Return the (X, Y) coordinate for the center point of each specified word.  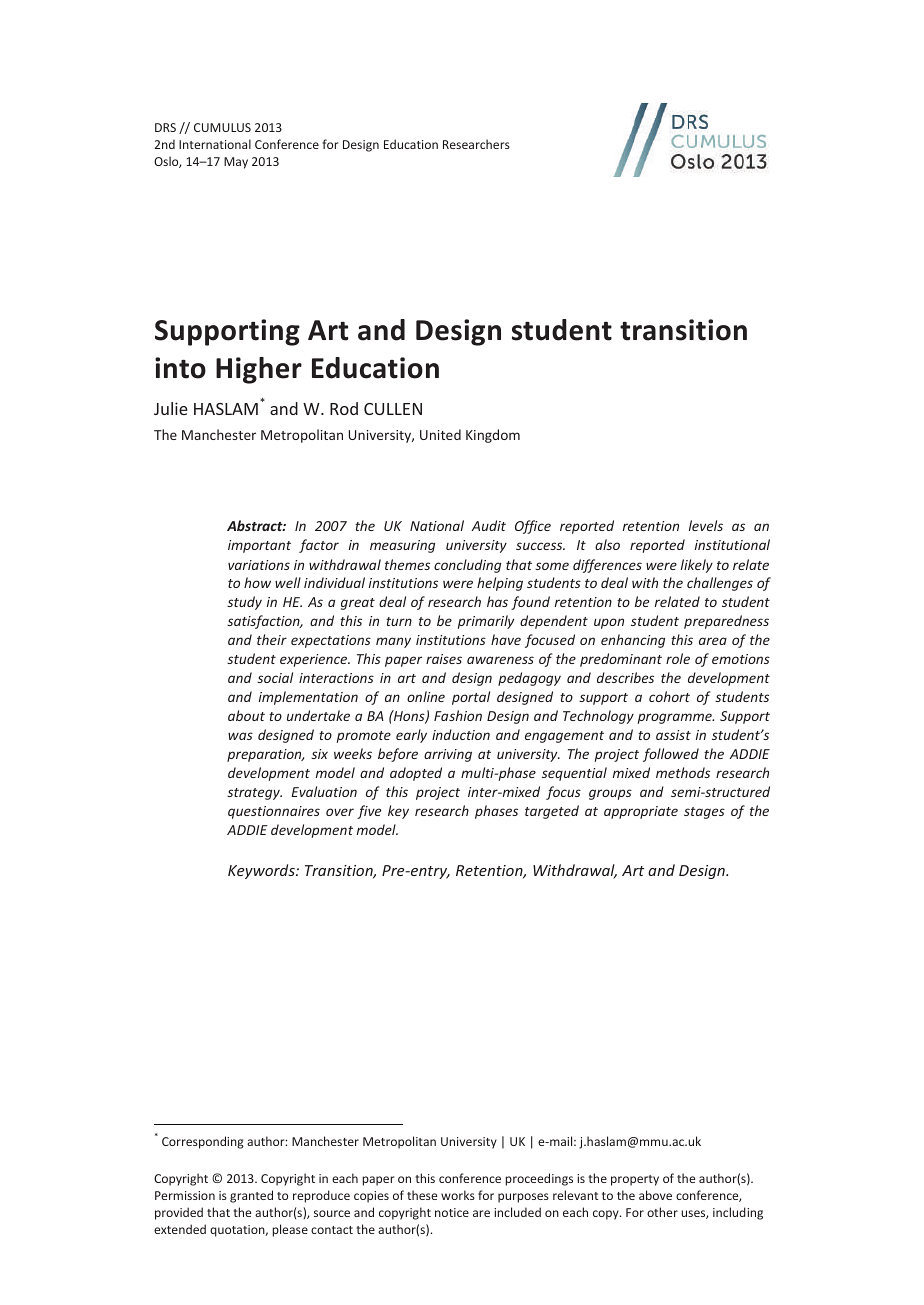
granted (251, 1196)
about (246, 715)
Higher (259, 370)
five (369, 812)
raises (444, 659)
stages (704, 813)
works (458, 1195)
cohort (669, 696)
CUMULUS (222, 127)
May (236, 163)
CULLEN (393, 409)
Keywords (262, 871)
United (440, 434)
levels (706, 525)
